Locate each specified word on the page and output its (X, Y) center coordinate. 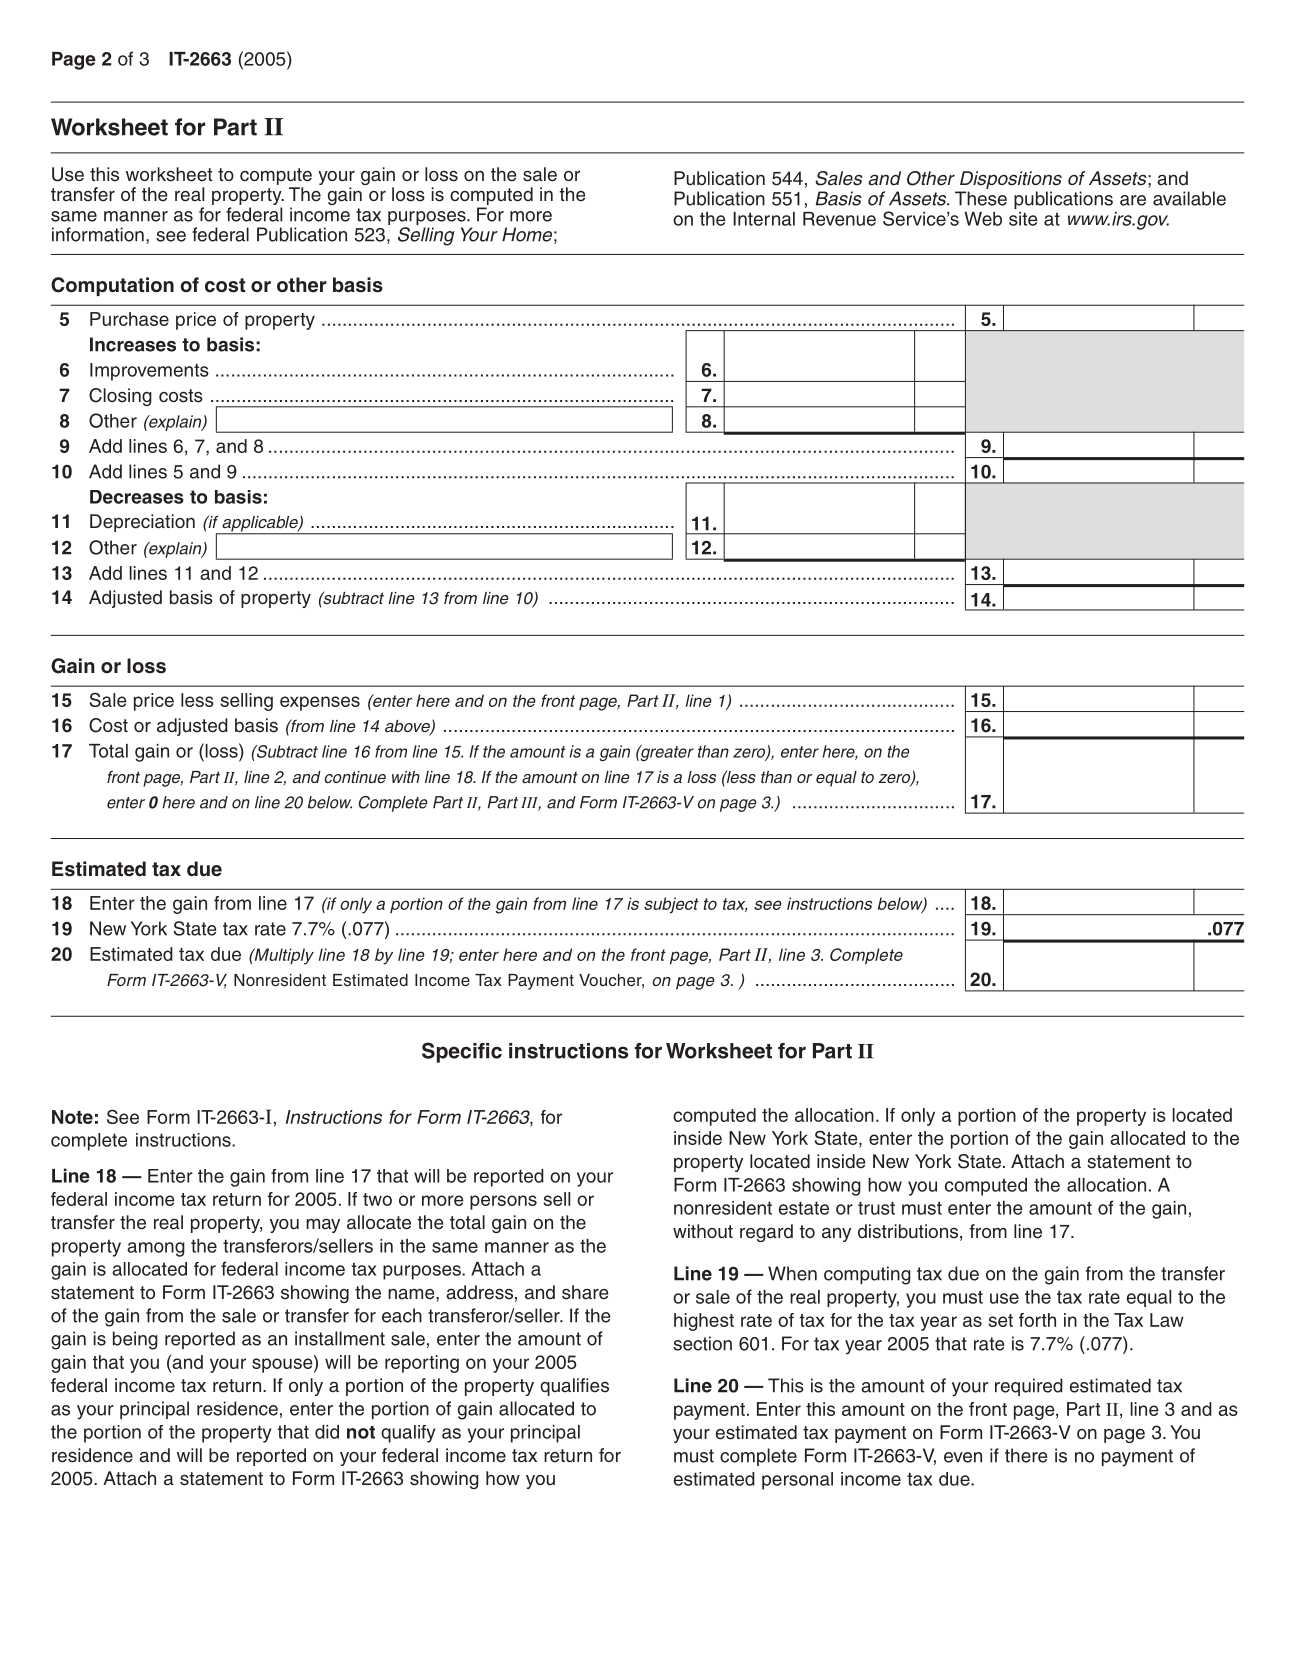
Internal (764, 219)
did (327, 1432)
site (1023, 219)
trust (876, 1208)
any (836, 1234)
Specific (462, 1052)
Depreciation (142, 523)
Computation (112, 286)
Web (983, 219)
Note (72, 1117)
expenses (320, 703)
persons (503, 1202)
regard (766, 1233)
